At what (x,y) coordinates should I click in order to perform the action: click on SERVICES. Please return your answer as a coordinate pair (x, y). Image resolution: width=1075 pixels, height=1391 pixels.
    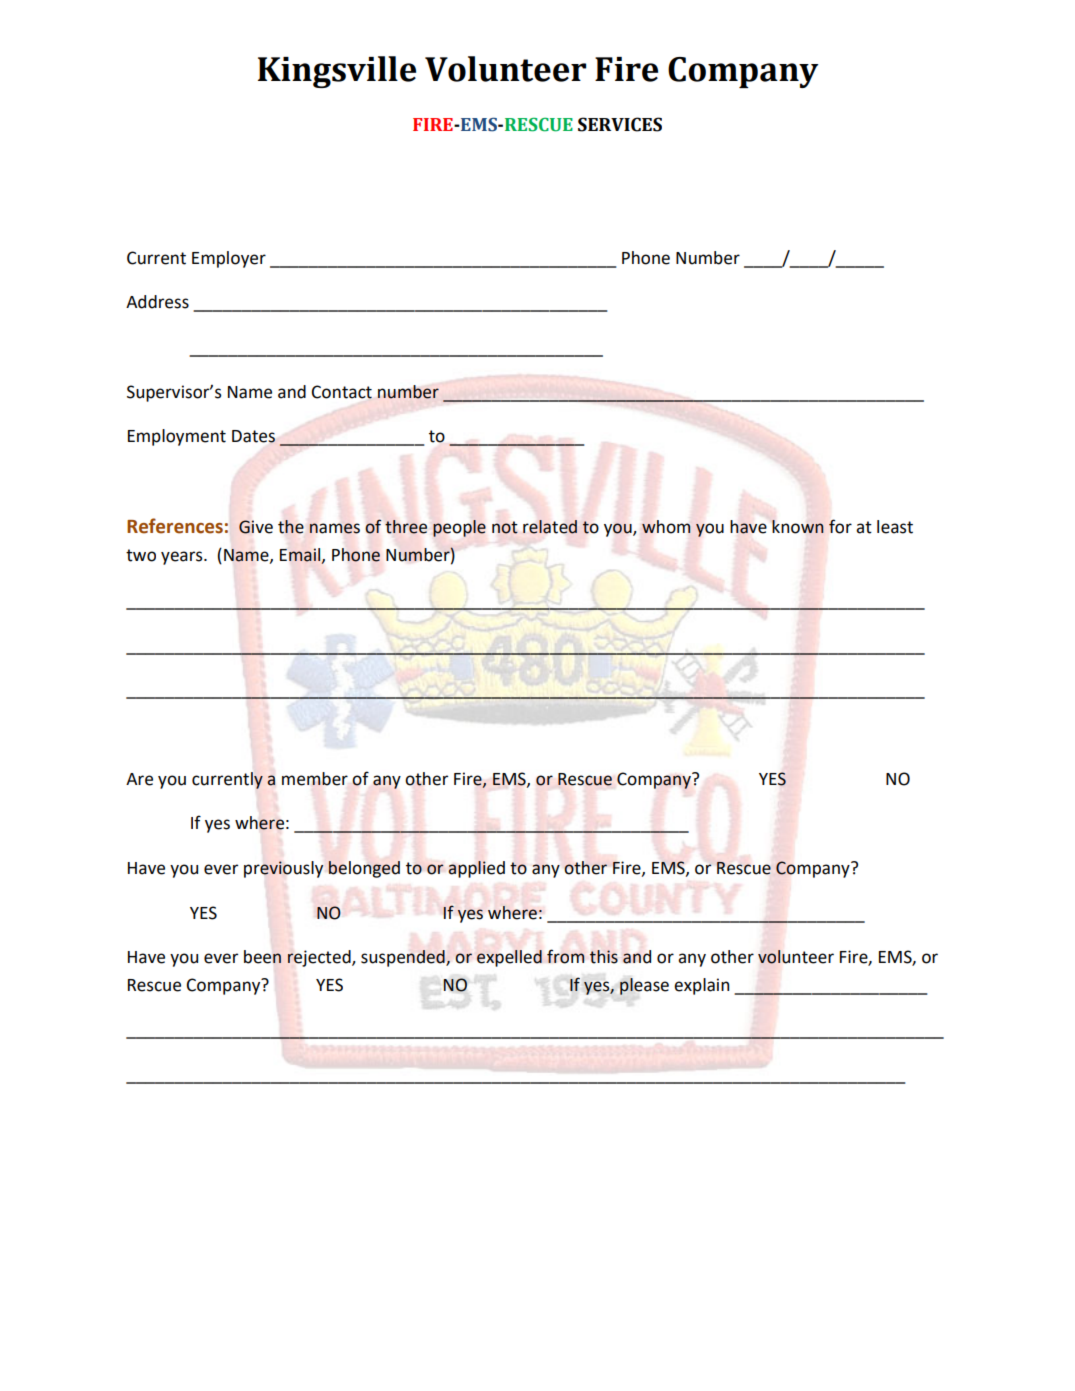
    Looking at the image, I should click on (620, 124).
